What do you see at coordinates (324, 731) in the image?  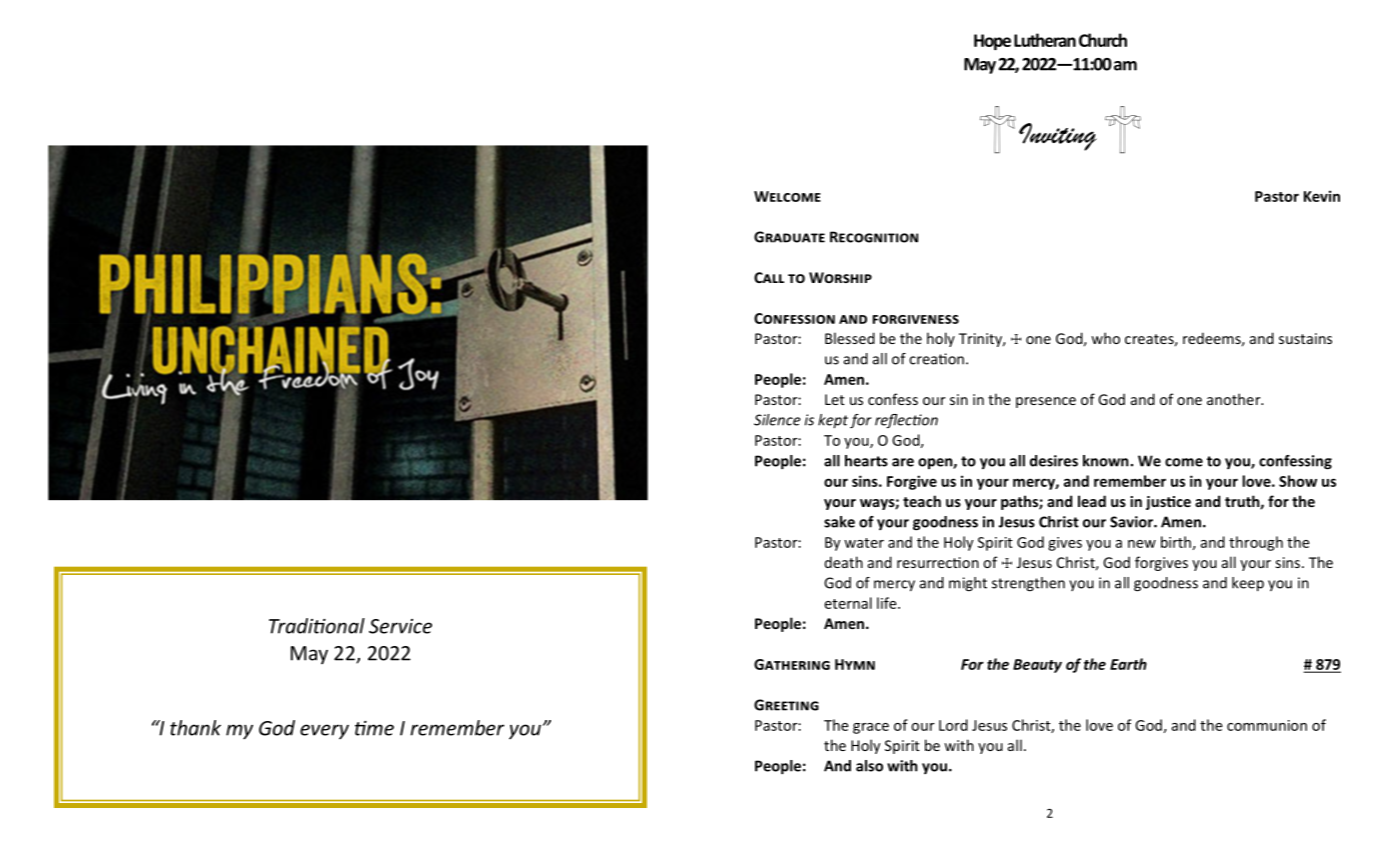 I see `every` at bounding box center [324, 731].
